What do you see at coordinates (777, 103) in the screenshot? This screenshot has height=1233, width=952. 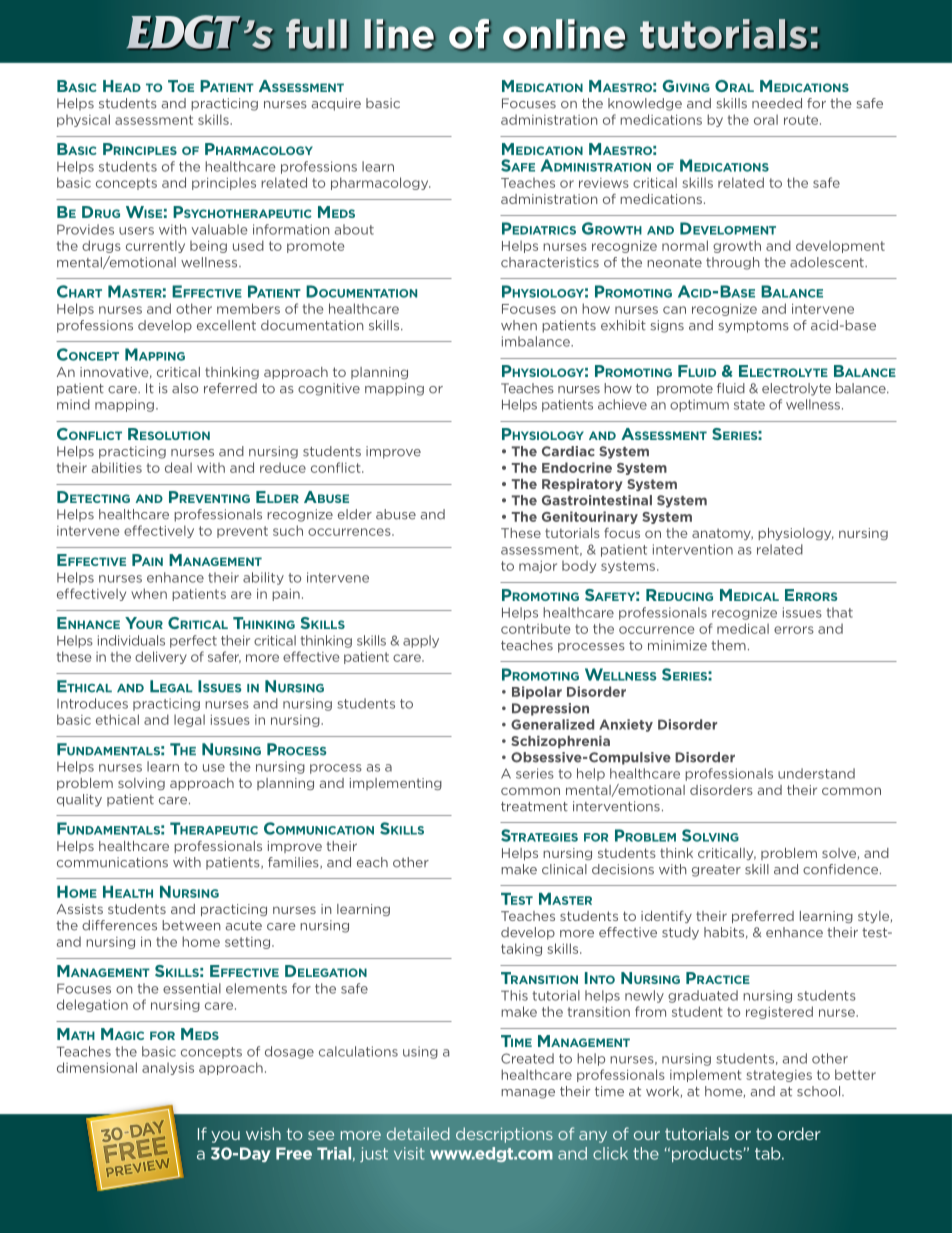 I see `needed` at bounding box center [777, 103].
